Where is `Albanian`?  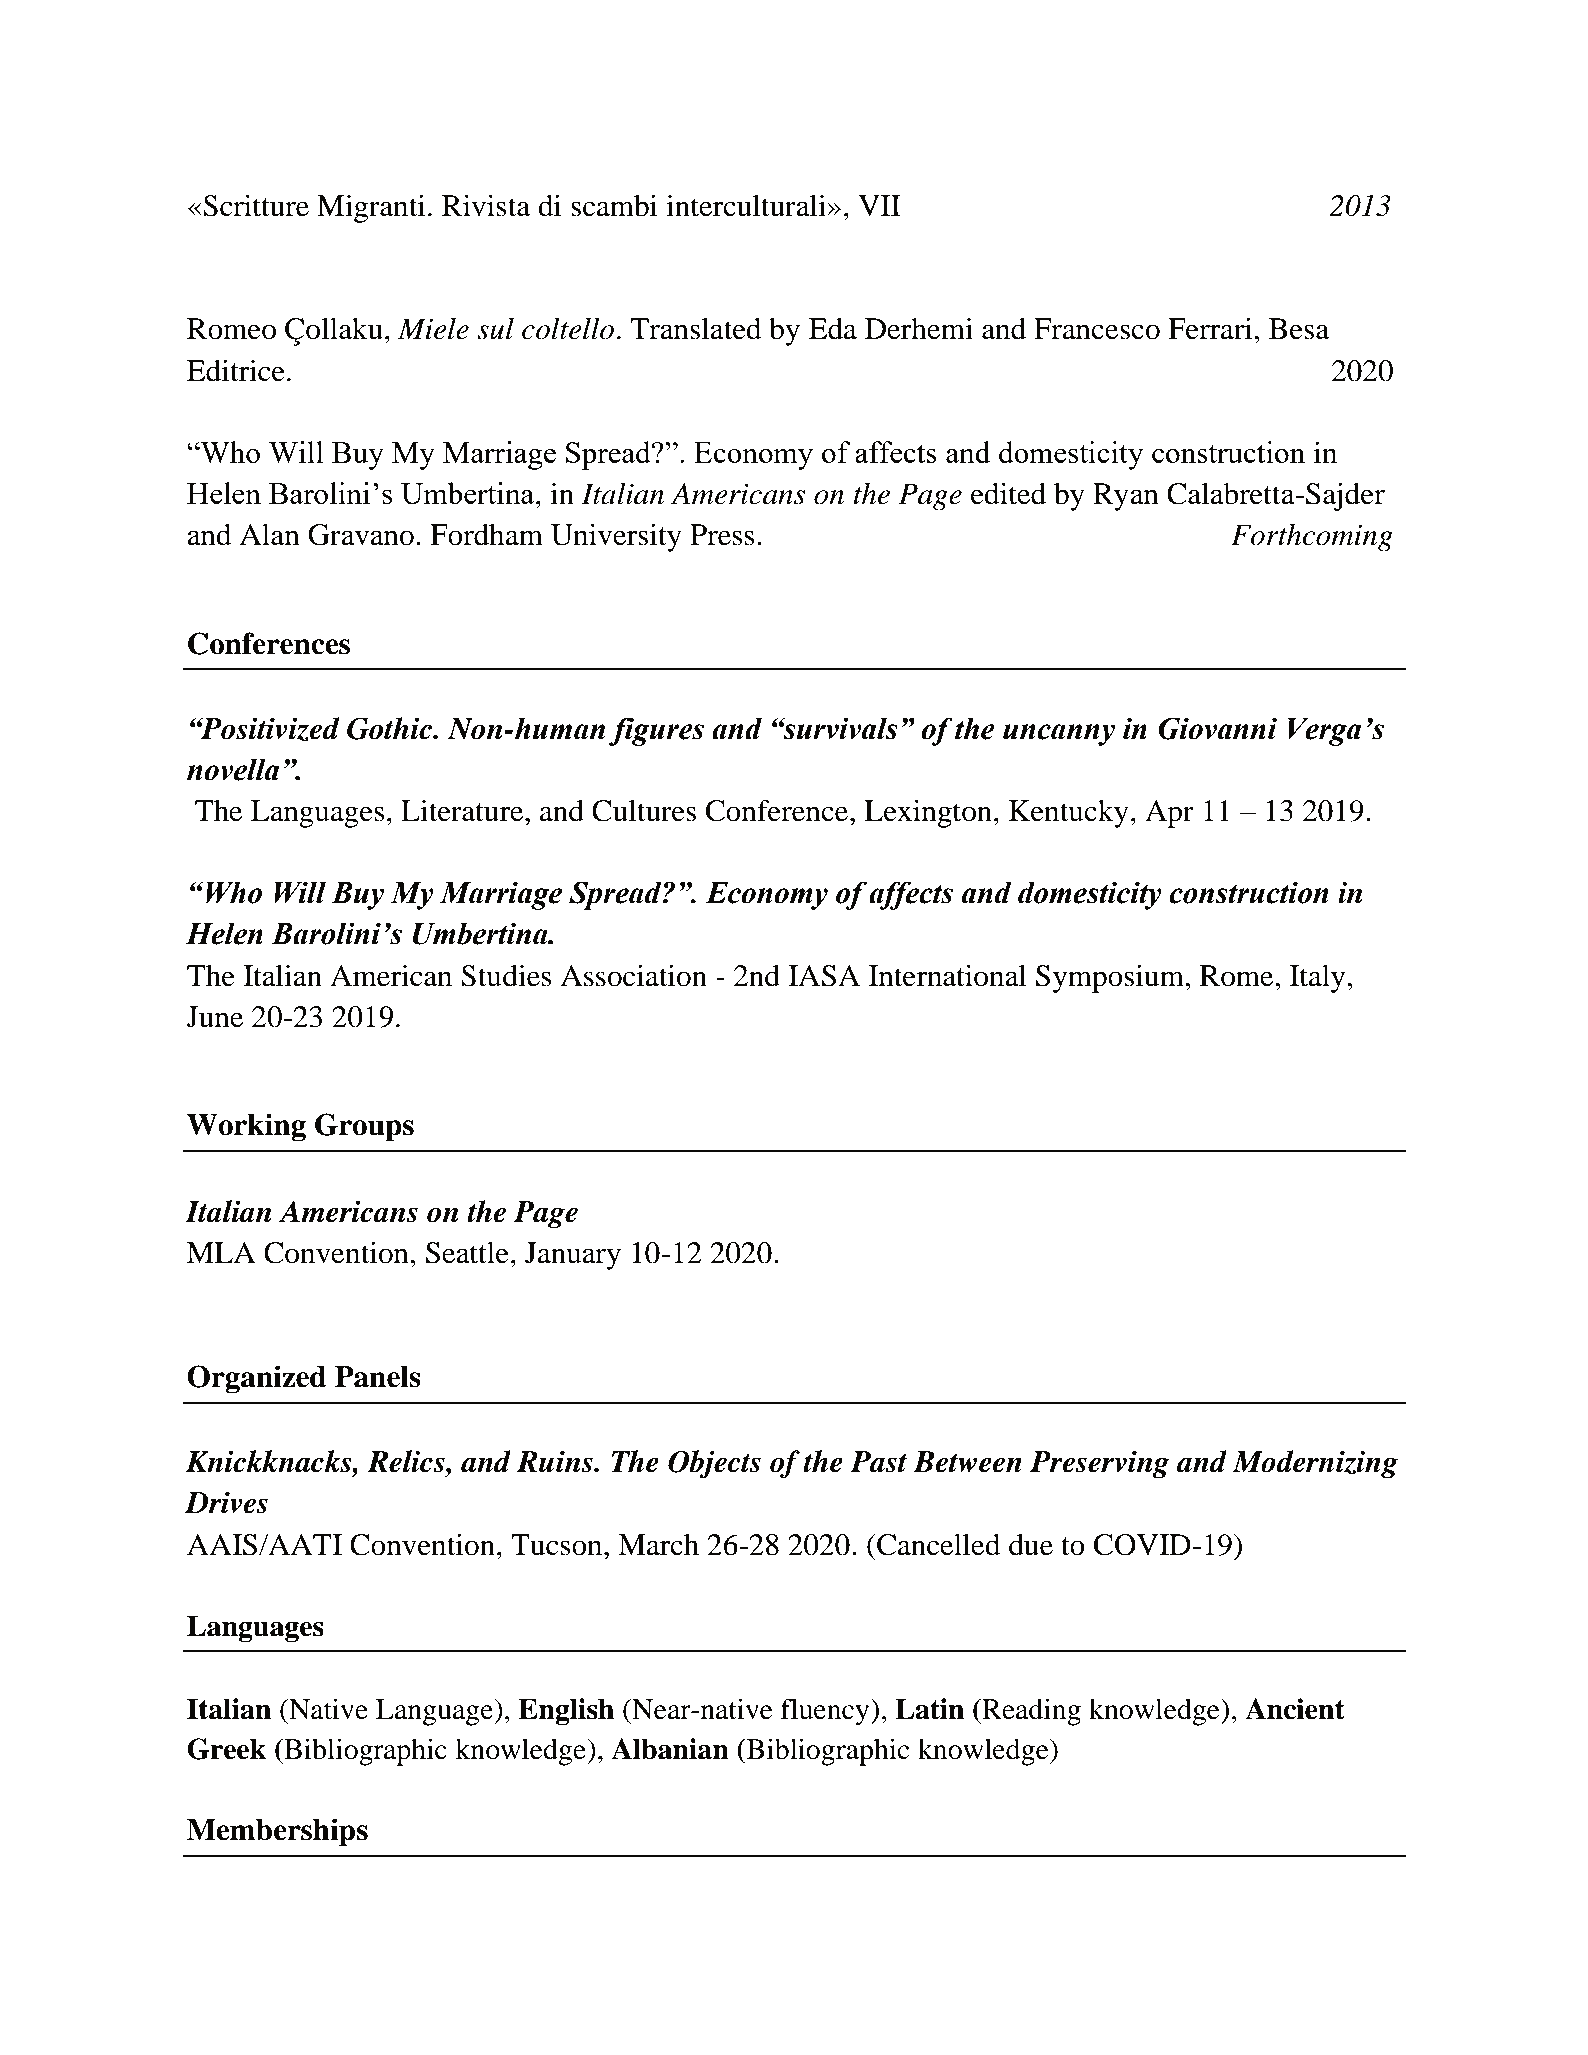
Albanian is located at coordinates (670, 1749).
